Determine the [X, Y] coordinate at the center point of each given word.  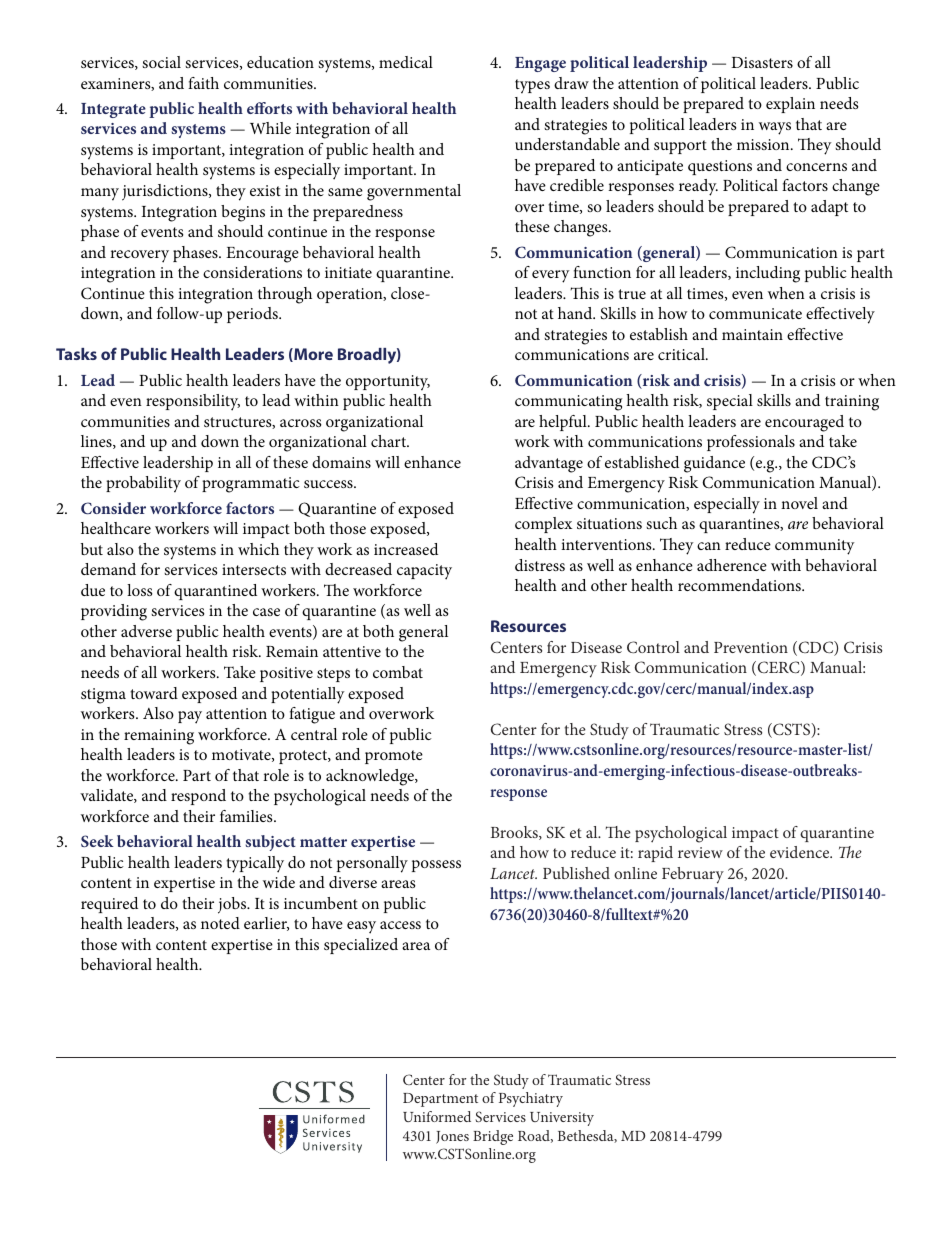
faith [203, 83]
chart [390, 441]
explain [790, 105]
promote [394, 757]
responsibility [193, 402]
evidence [801, 852]
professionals [751, 443]
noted [220, 923]
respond [198, 797]
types [532, 86]
